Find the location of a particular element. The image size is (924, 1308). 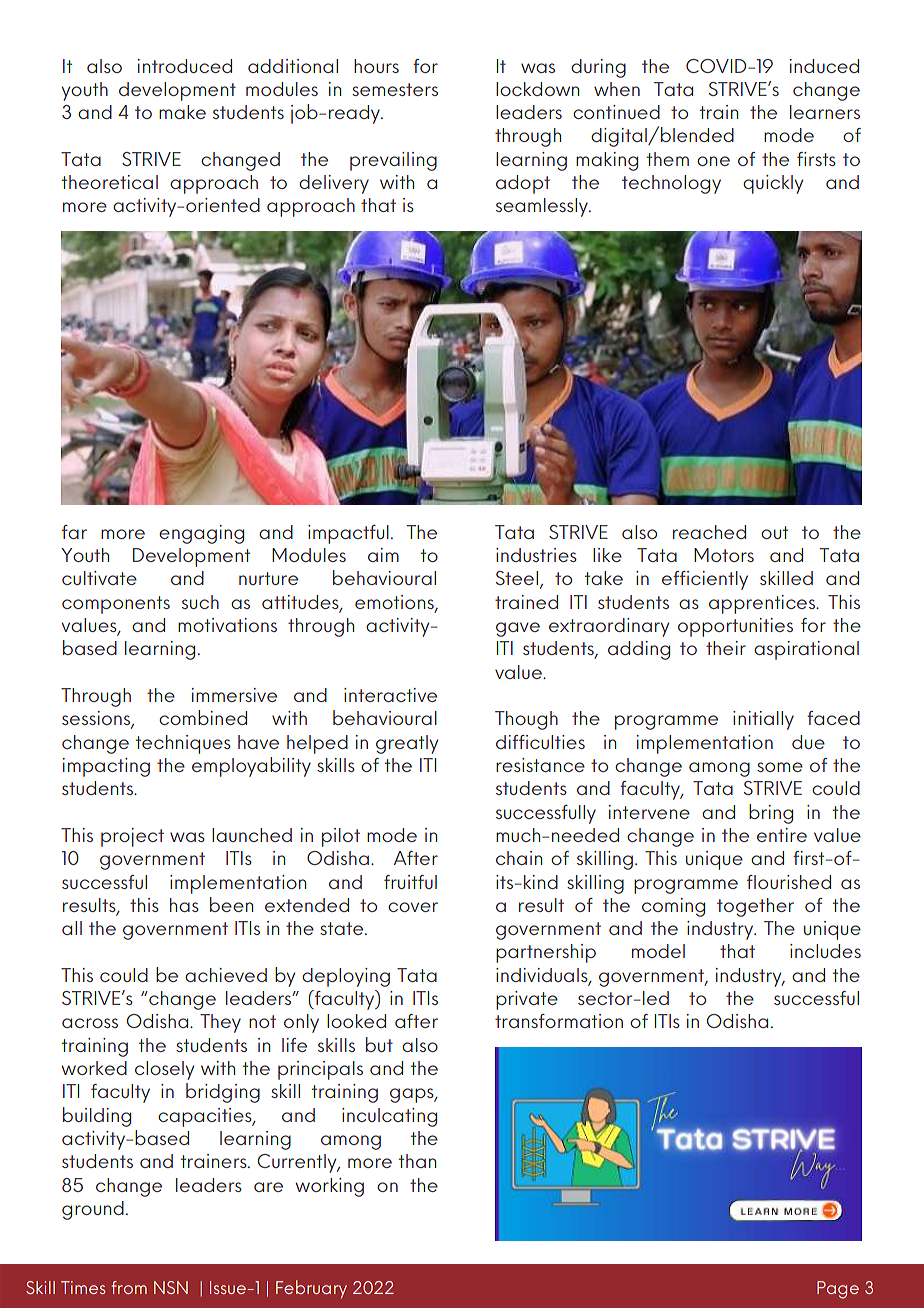

learners is located at coordinates (825, 112).
